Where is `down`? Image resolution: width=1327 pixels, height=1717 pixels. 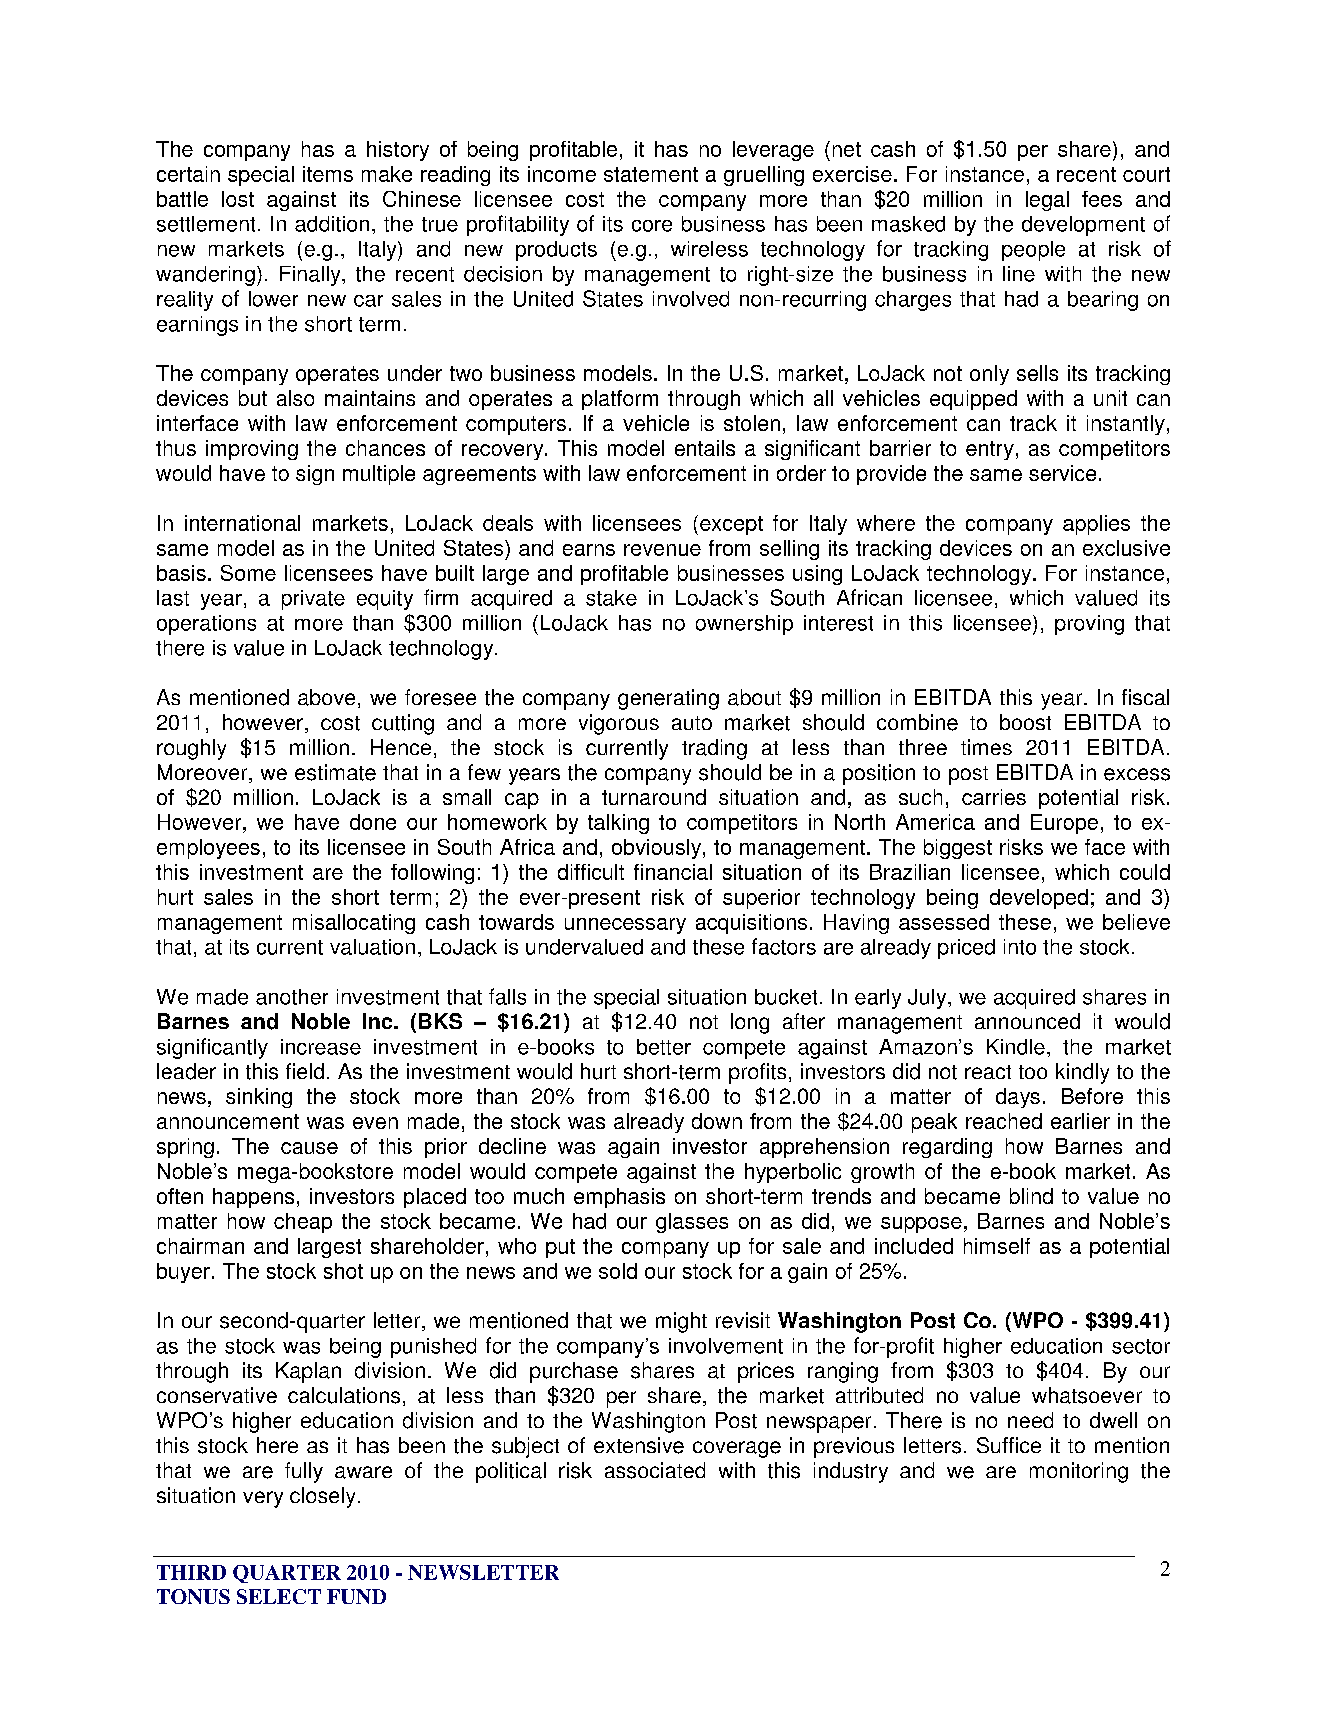 down is located at coordinates (717, 1121).
